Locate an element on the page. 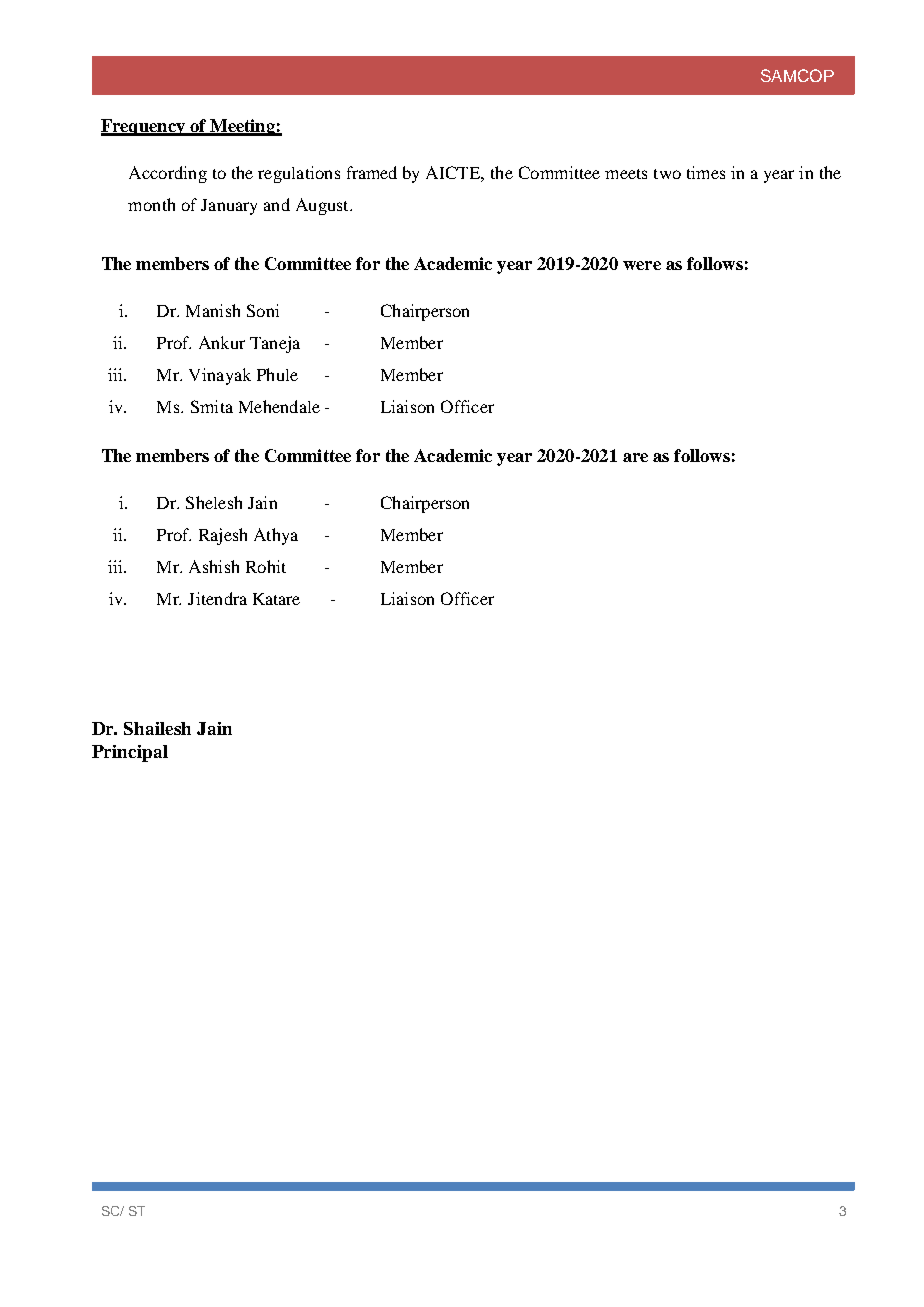  Principal is located at coordinates (130, 753).
